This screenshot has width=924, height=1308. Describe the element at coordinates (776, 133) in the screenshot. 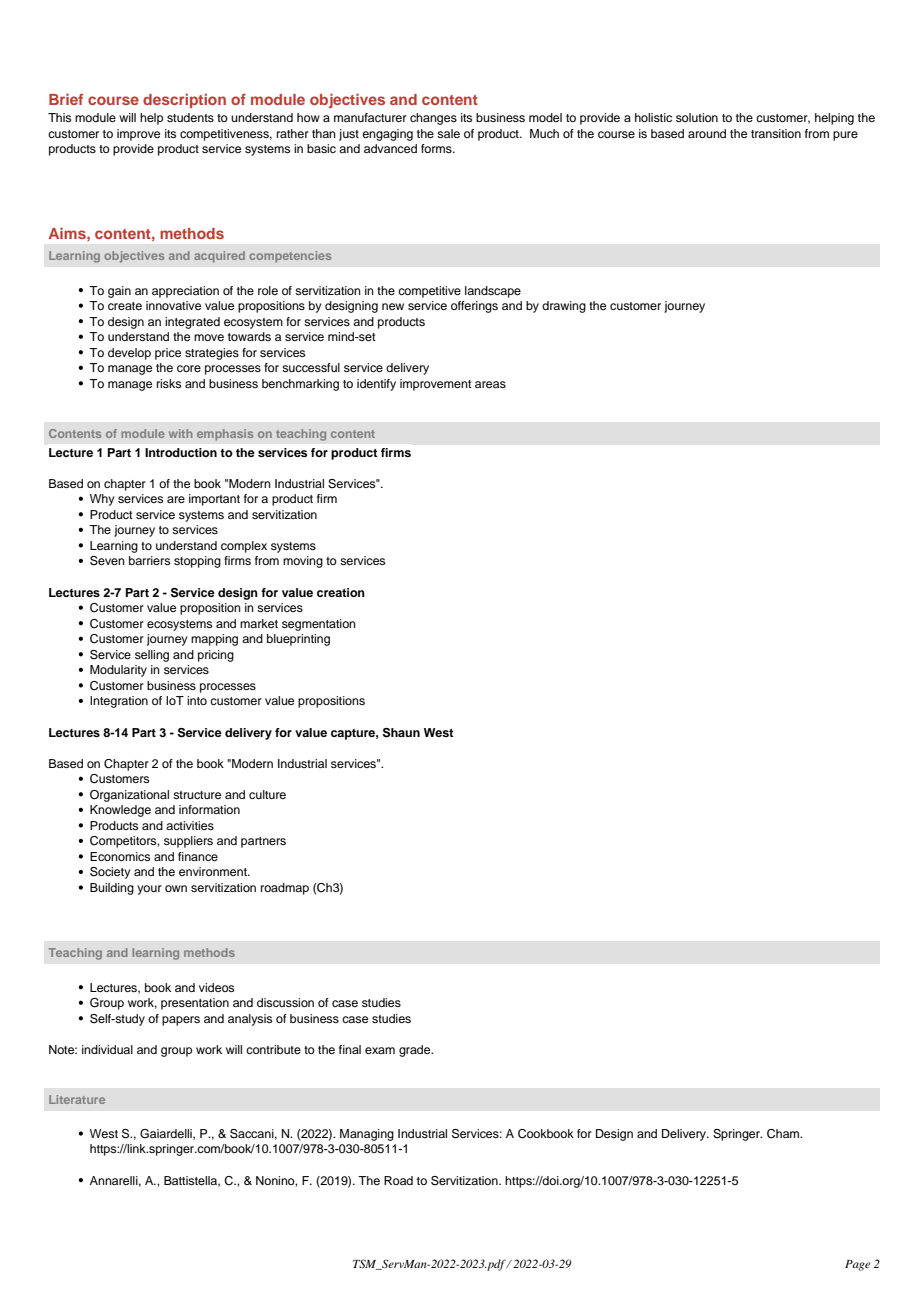

I see `transition` at that location.
